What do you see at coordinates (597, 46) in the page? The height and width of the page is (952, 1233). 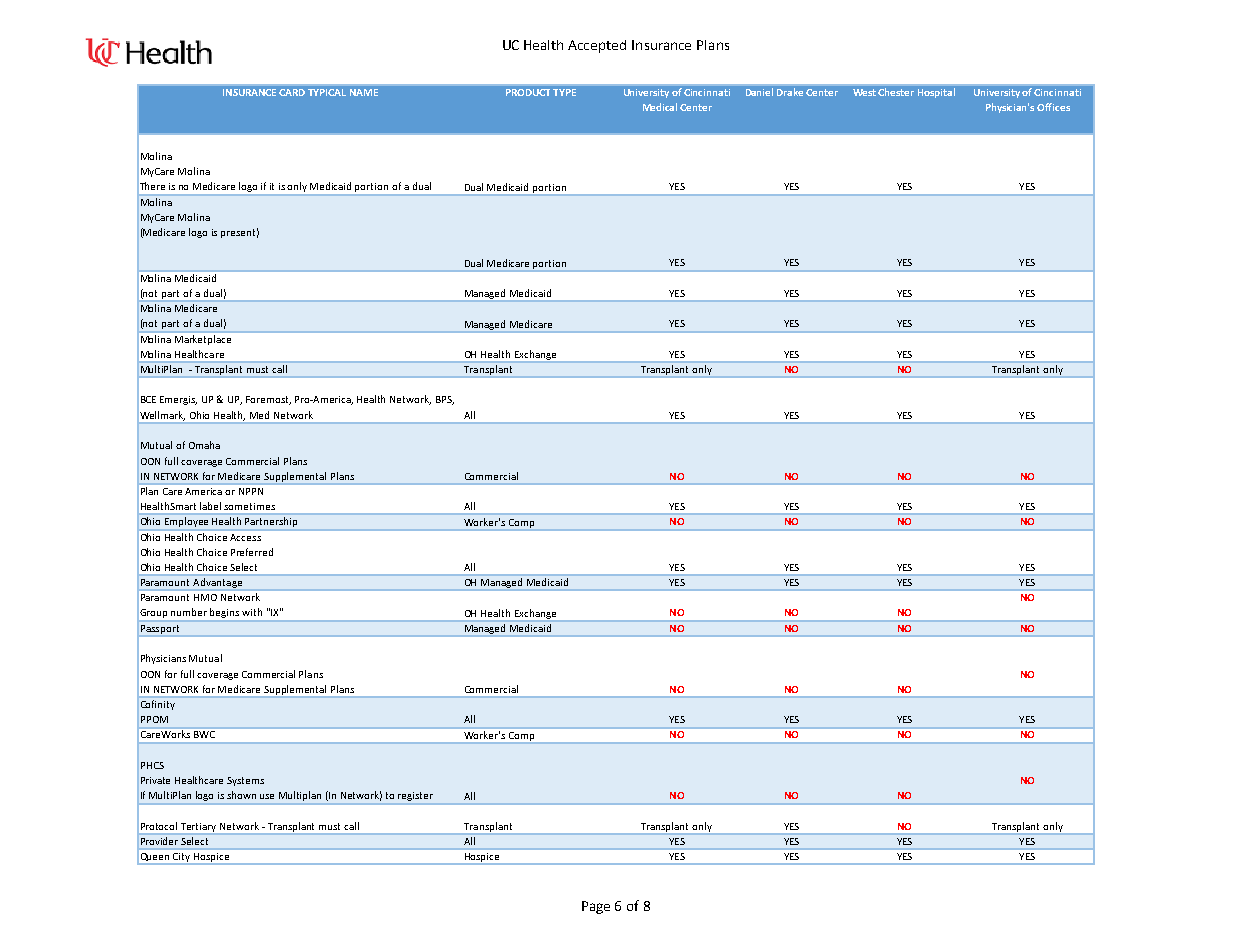 I see `Accepted` at bounding box center [597, 46].
